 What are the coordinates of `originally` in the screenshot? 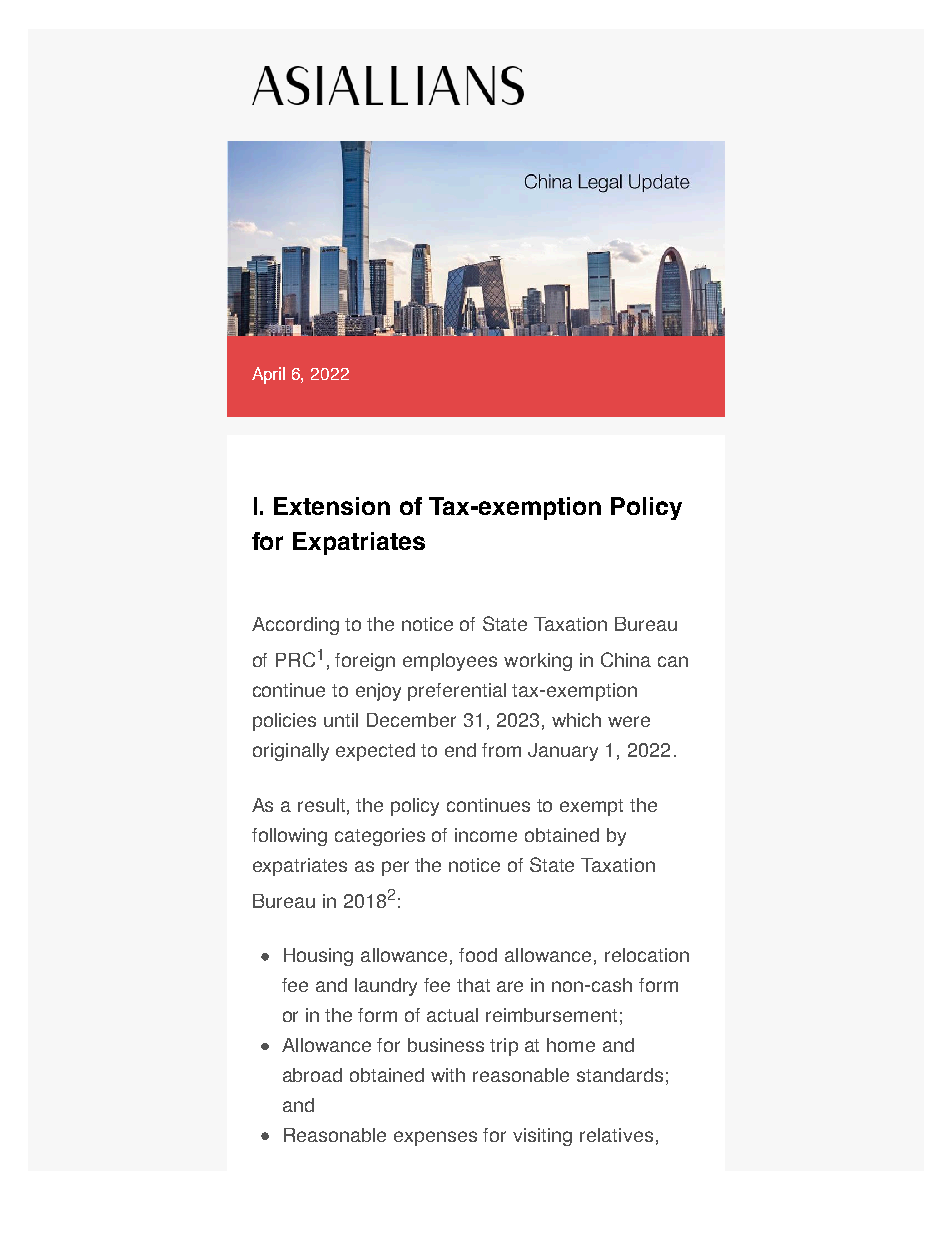 It's located at (291, 752).
